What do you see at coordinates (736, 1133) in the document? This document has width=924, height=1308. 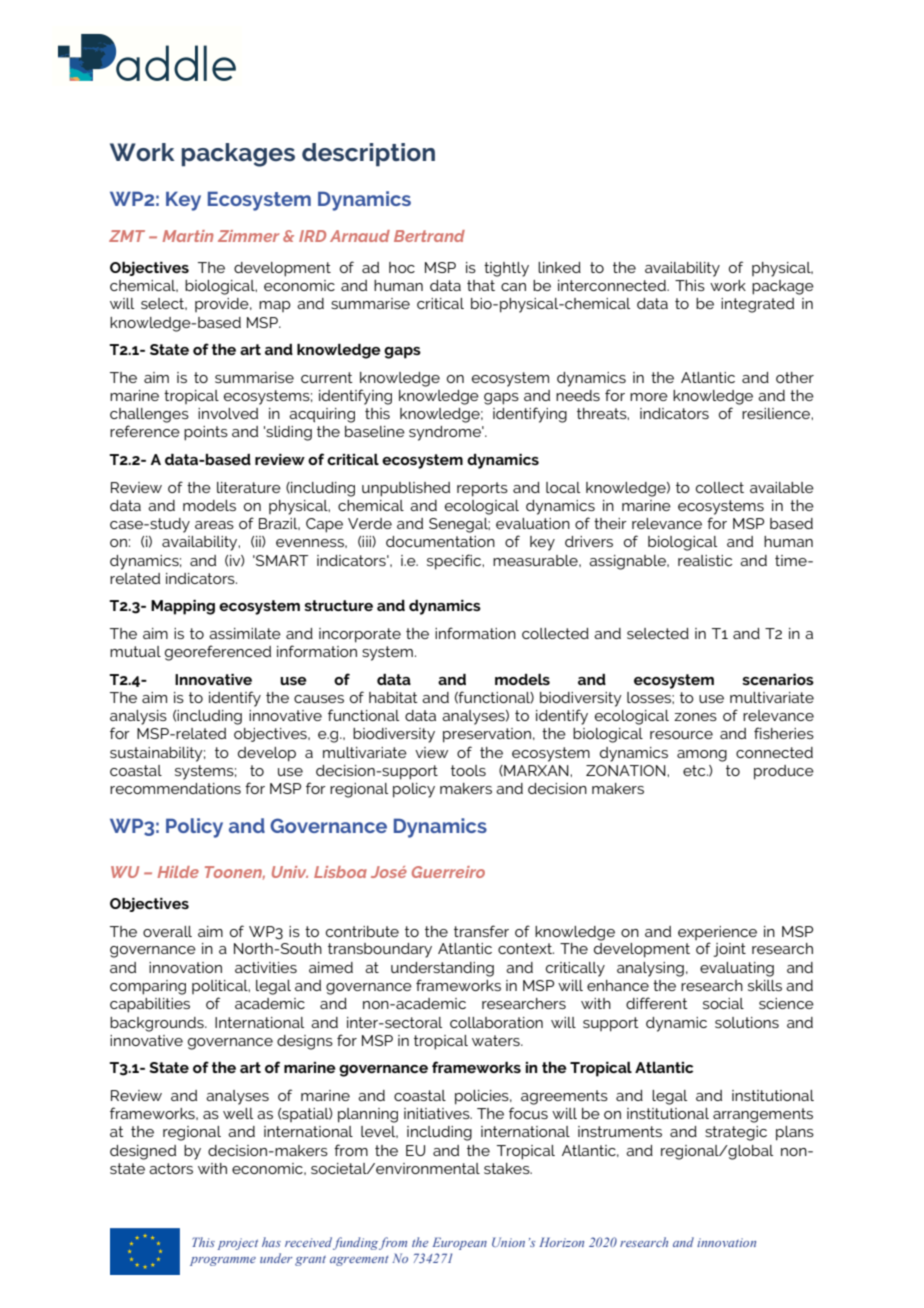 I see `strategic` at bounding box center [736, 1133].
